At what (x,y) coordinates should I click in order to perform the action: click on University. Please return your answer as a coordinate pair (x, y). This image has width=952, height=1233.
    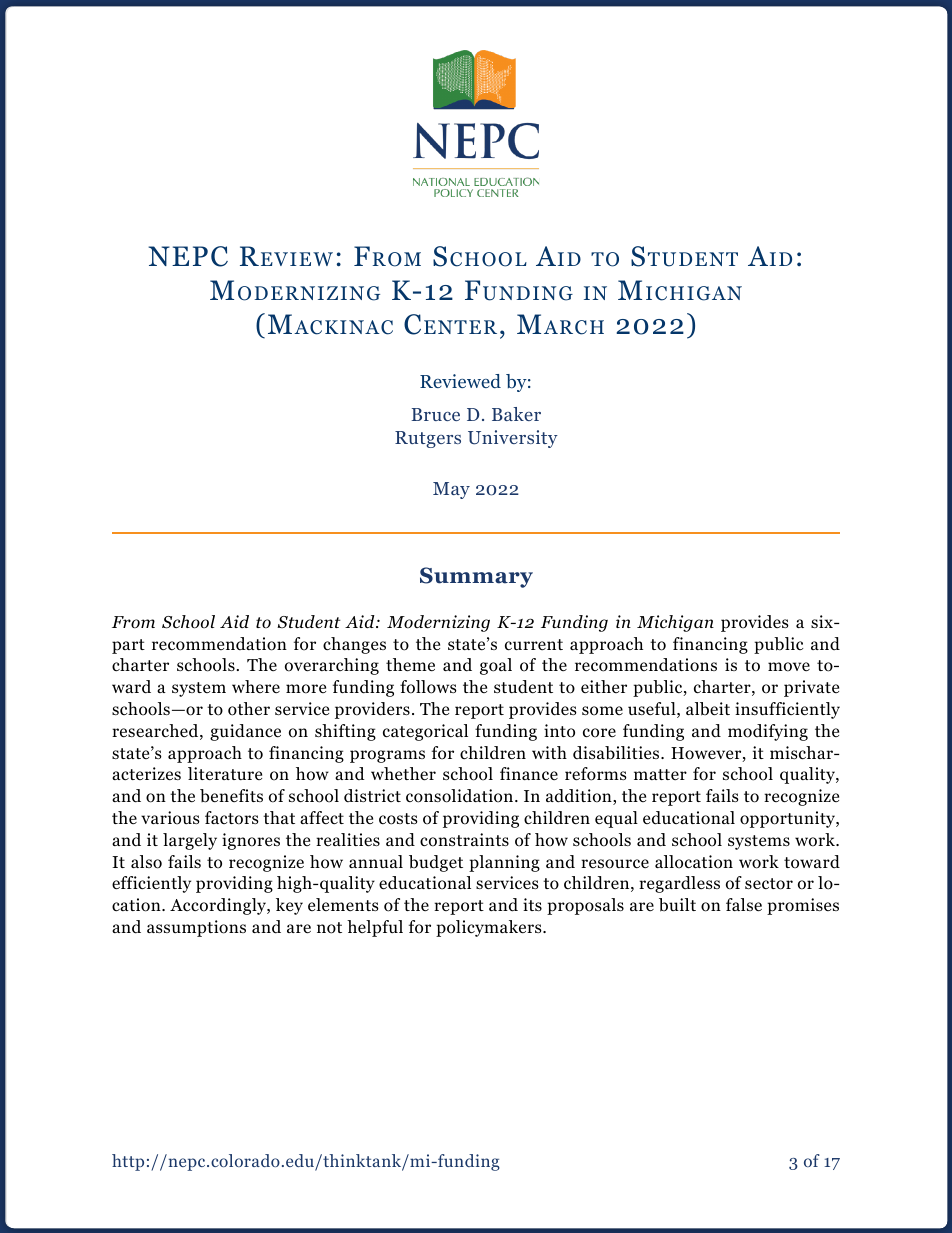
    Looking at the image, I should click on (513, 439).
